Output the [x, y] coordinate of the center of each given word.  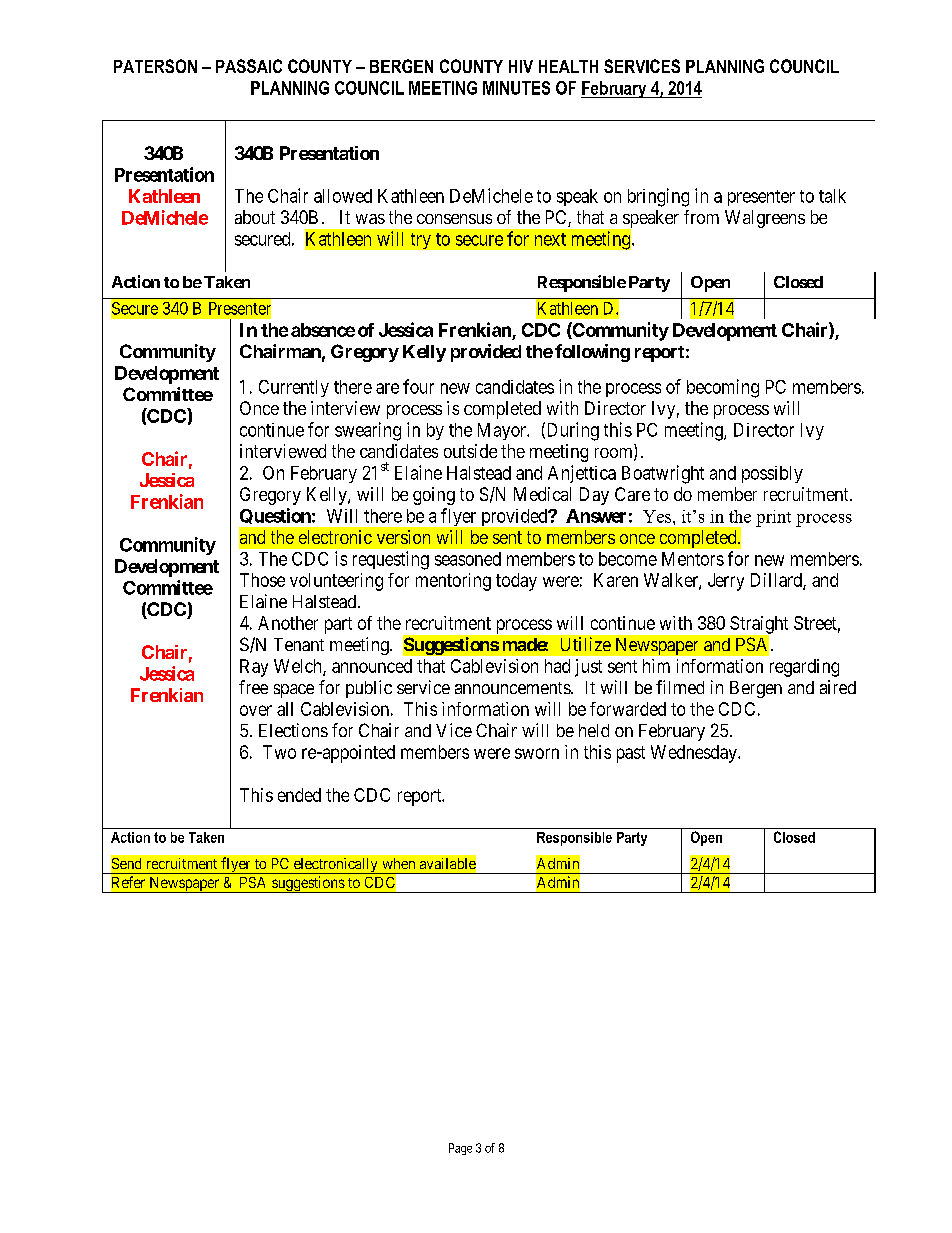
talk [832, 196]
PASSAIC [249, 66]
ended [299, 795]
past [631, 754]
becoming [723, 388]
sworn [537, 753]
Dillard [777, 581]
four [418, 386]
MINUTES [516, 88]
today [516, 582]
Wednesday [695, 754]
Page [460, 1149]
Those [262, 580]
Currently [294, 388]
